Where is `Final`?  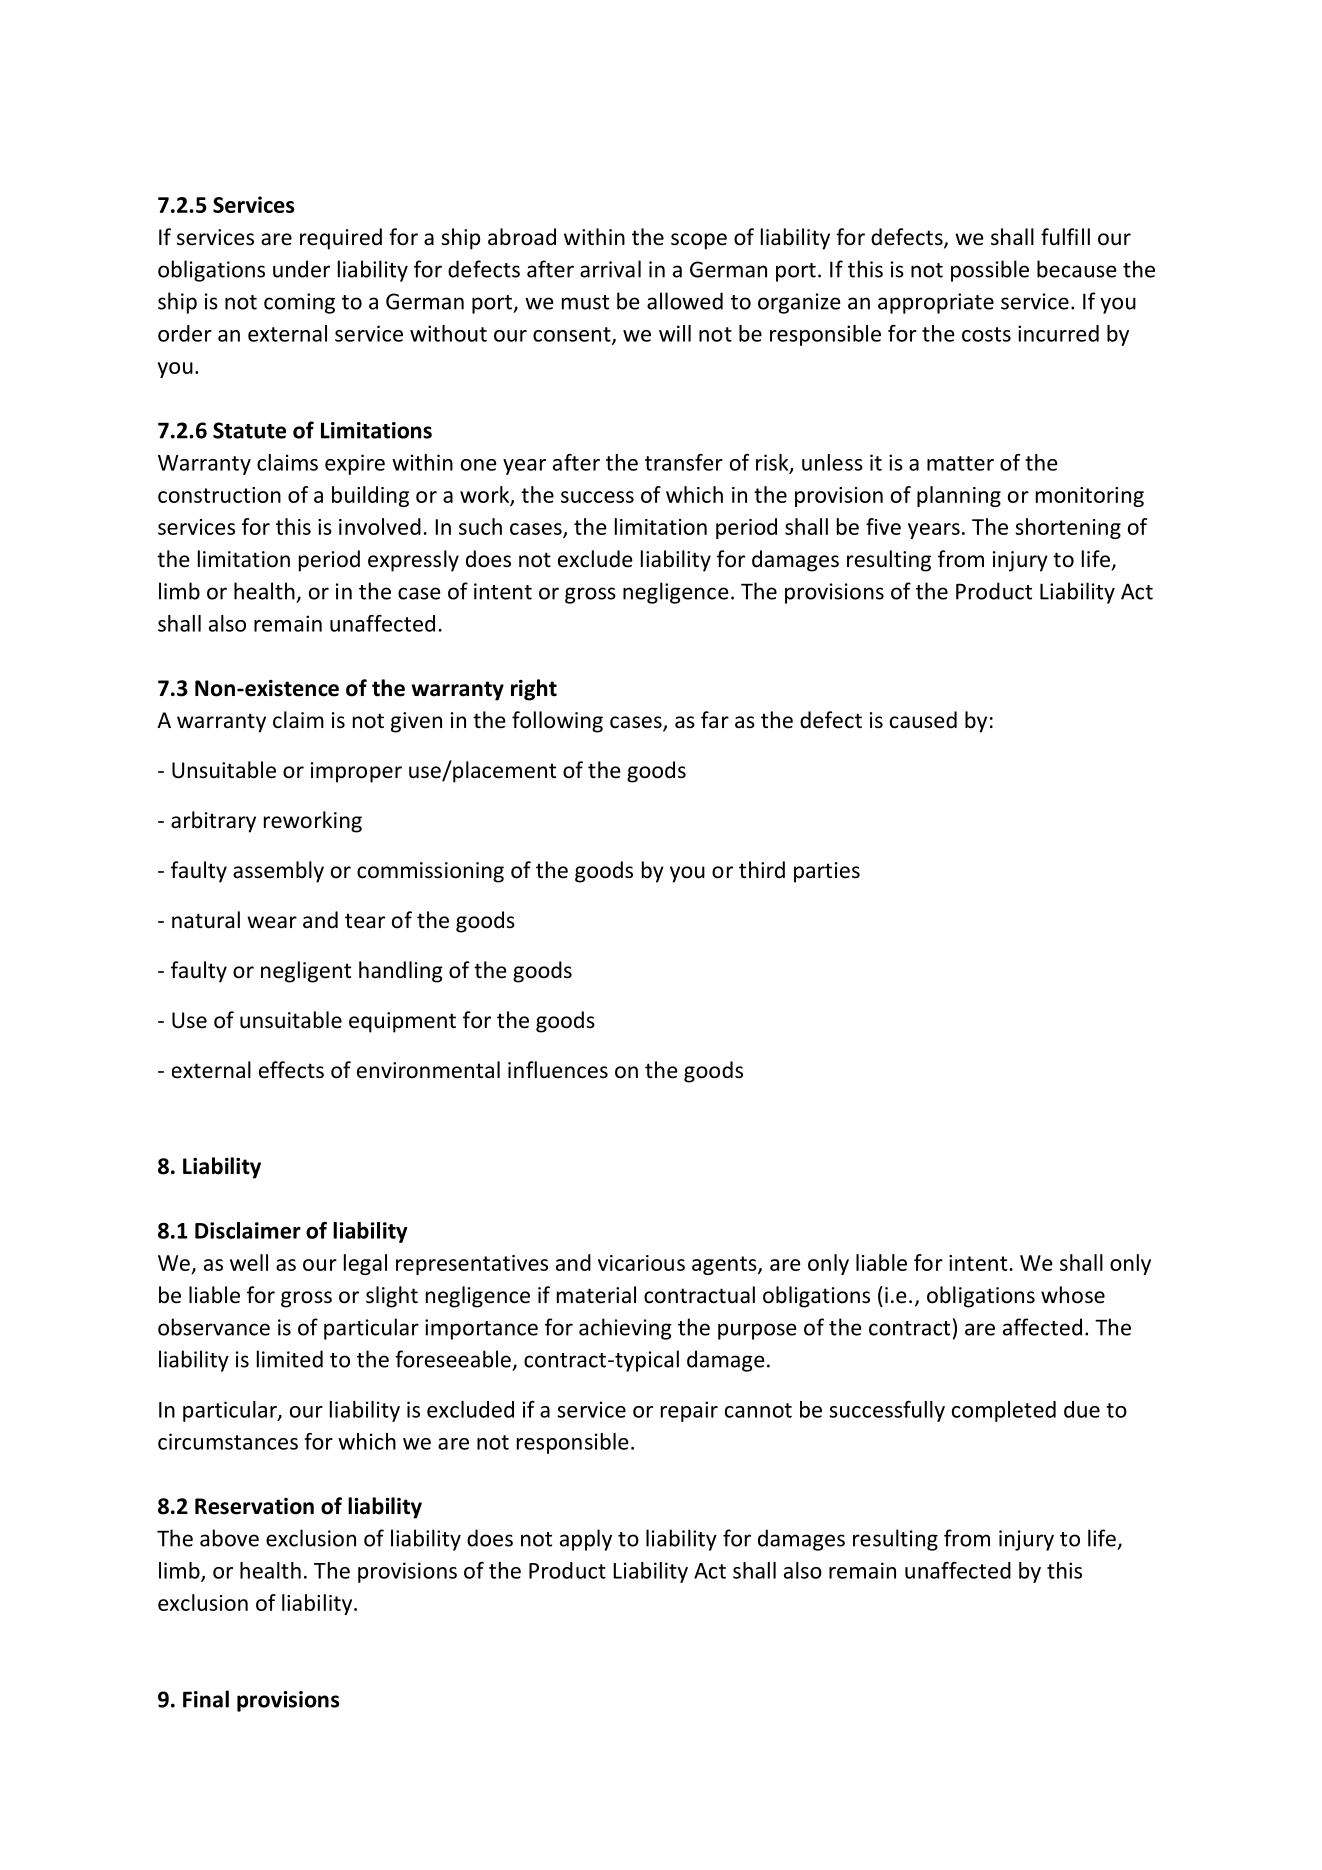 Final is located at coordinates (206, 1699).
